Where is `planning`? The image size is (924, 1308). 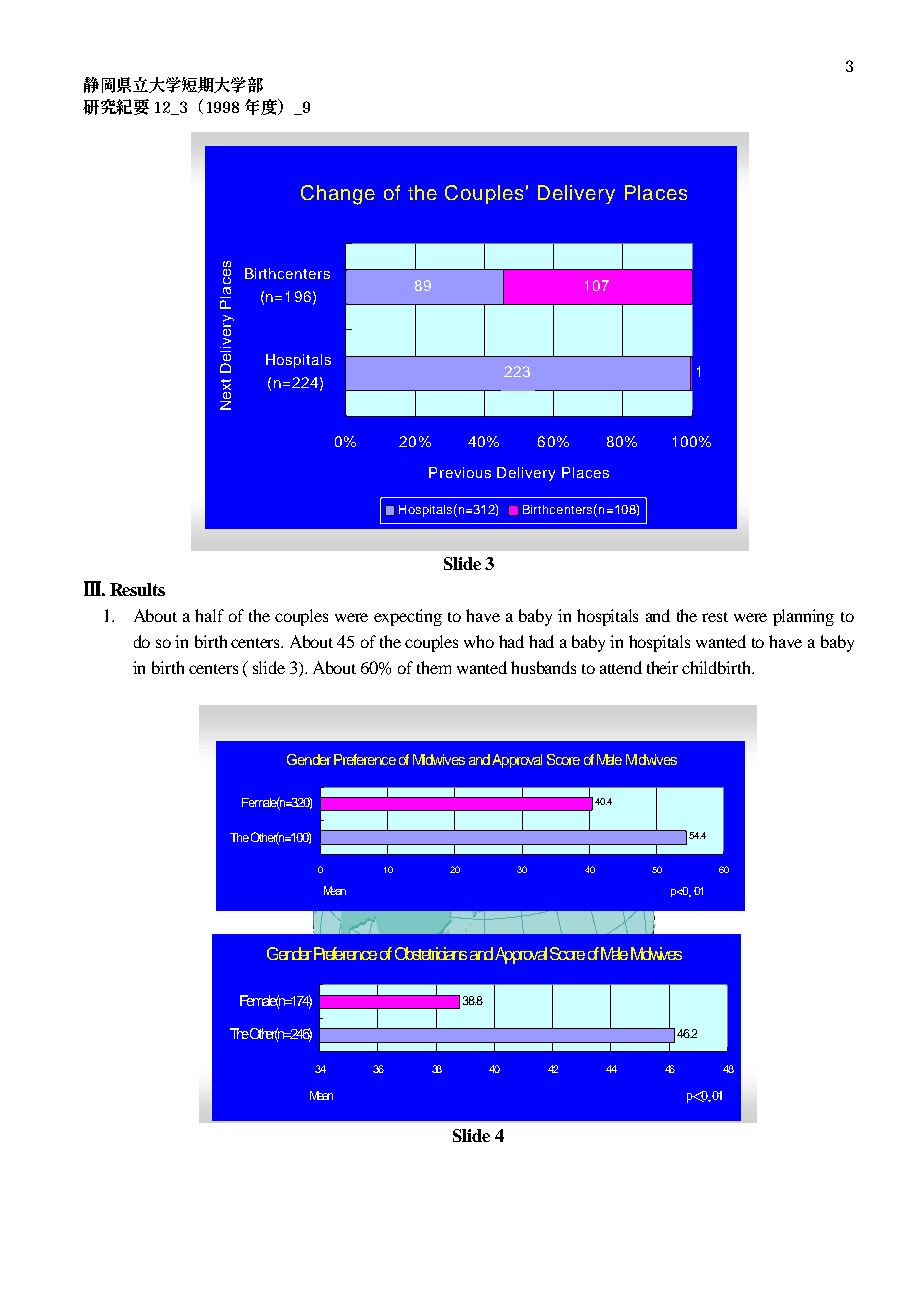
planning is located at coordinates (803, 617).
